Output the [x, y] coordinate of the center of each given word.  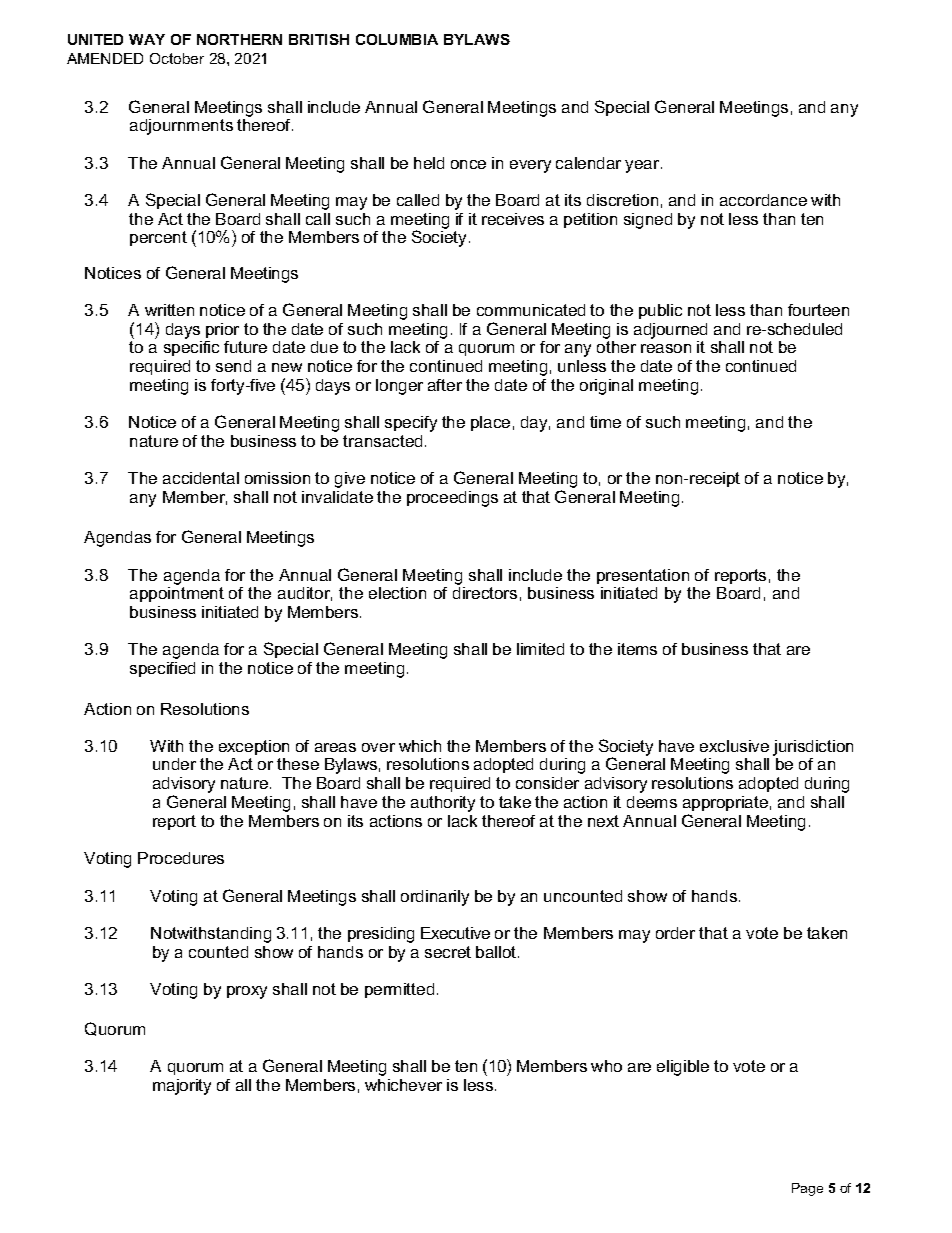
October [177, 58]
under [174, 764]
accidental [201, 478]
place [490, 423]
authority [443, 804]
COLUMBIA [397, 39]
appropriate [725, 803]
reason [666, 348]
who [606, 1066]
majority [182, 1087]
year [643, 166]
